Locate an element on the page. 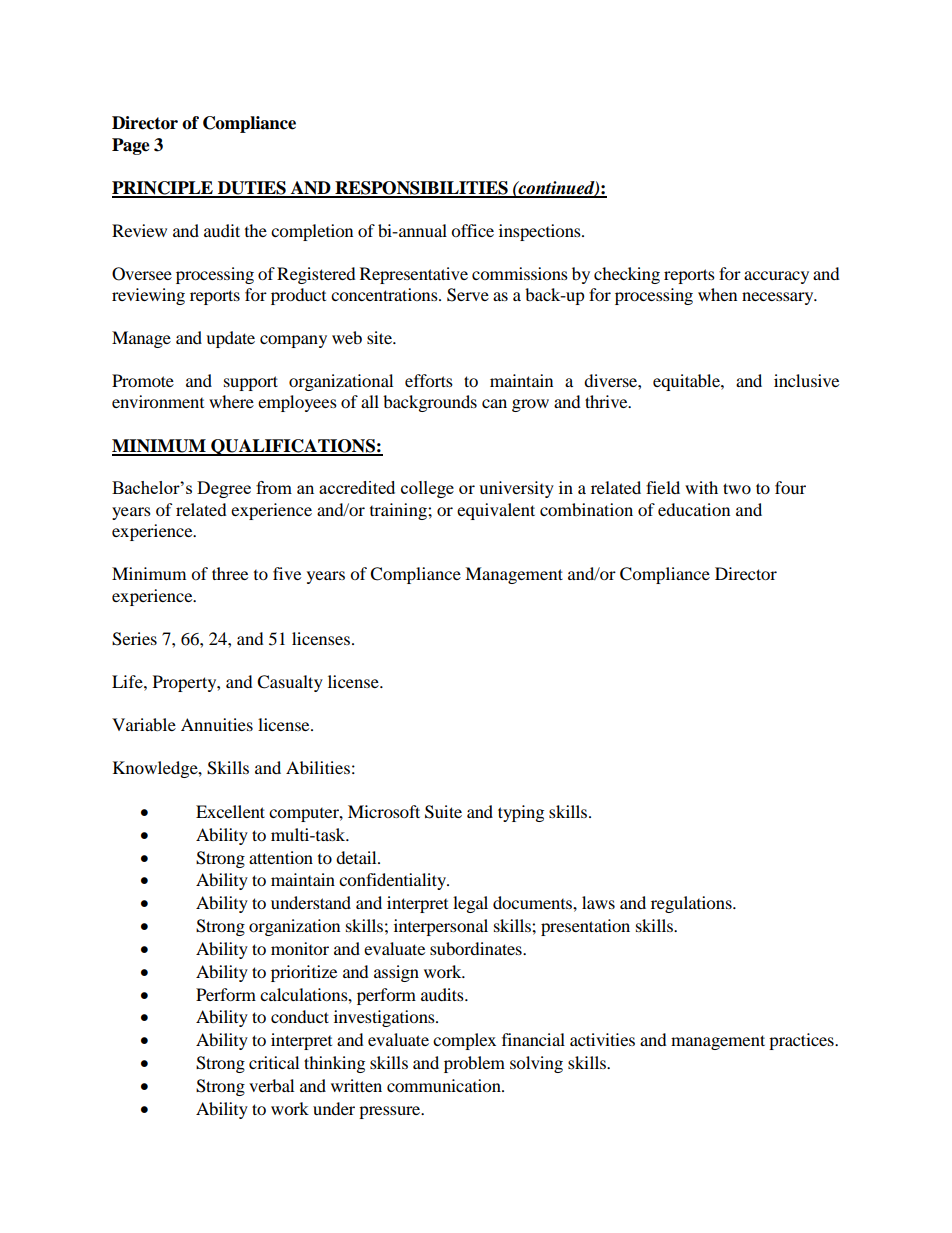 The image size is (952, 1233). communication is located at coordinates (445, 1085).
